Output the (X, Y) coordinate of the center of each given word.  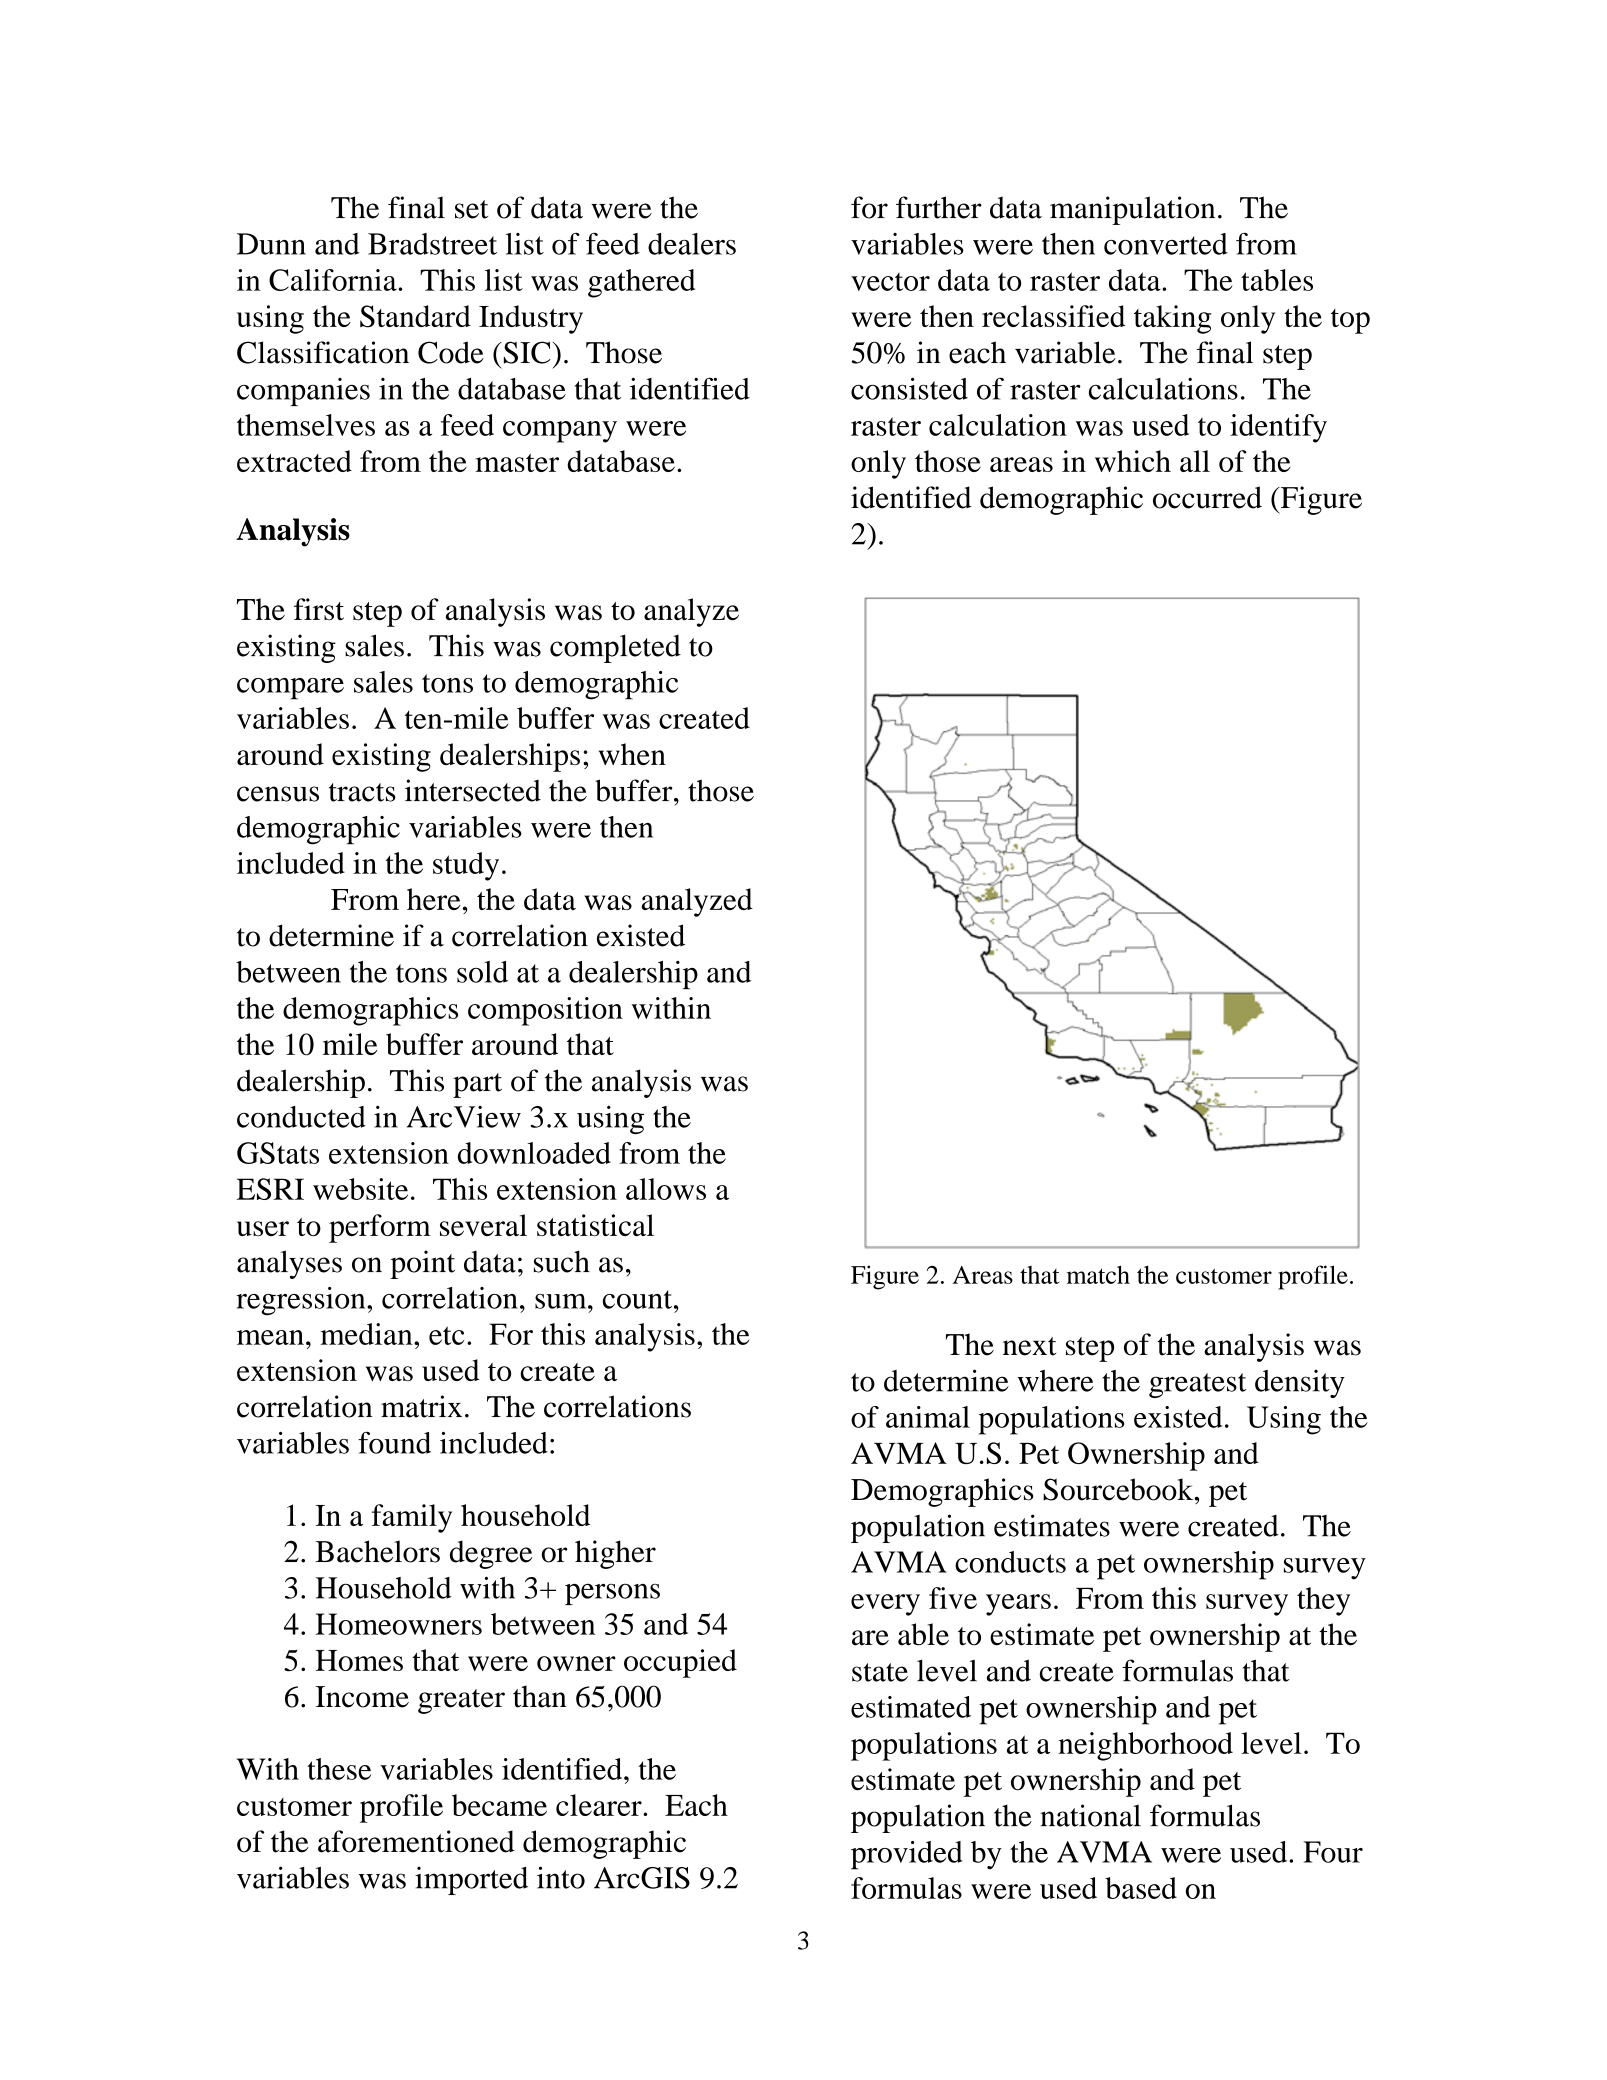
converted (1166, 244)
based (1141, 1888)
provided (907, 1855)
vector (890, 281)
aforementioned (416, 1841)
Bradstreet (432, 244)
